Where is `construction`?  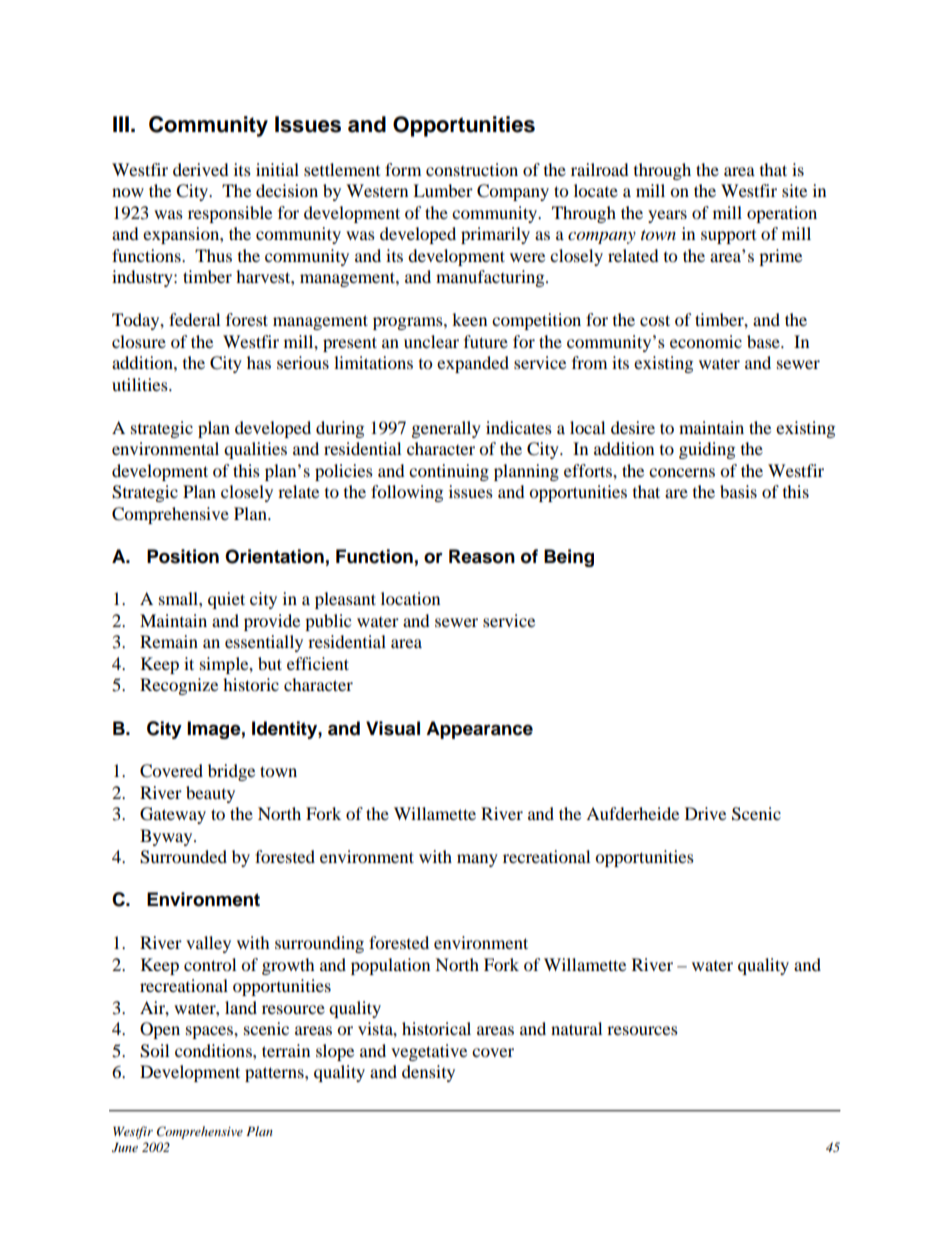 construction is located at coordinates (472, 169).
